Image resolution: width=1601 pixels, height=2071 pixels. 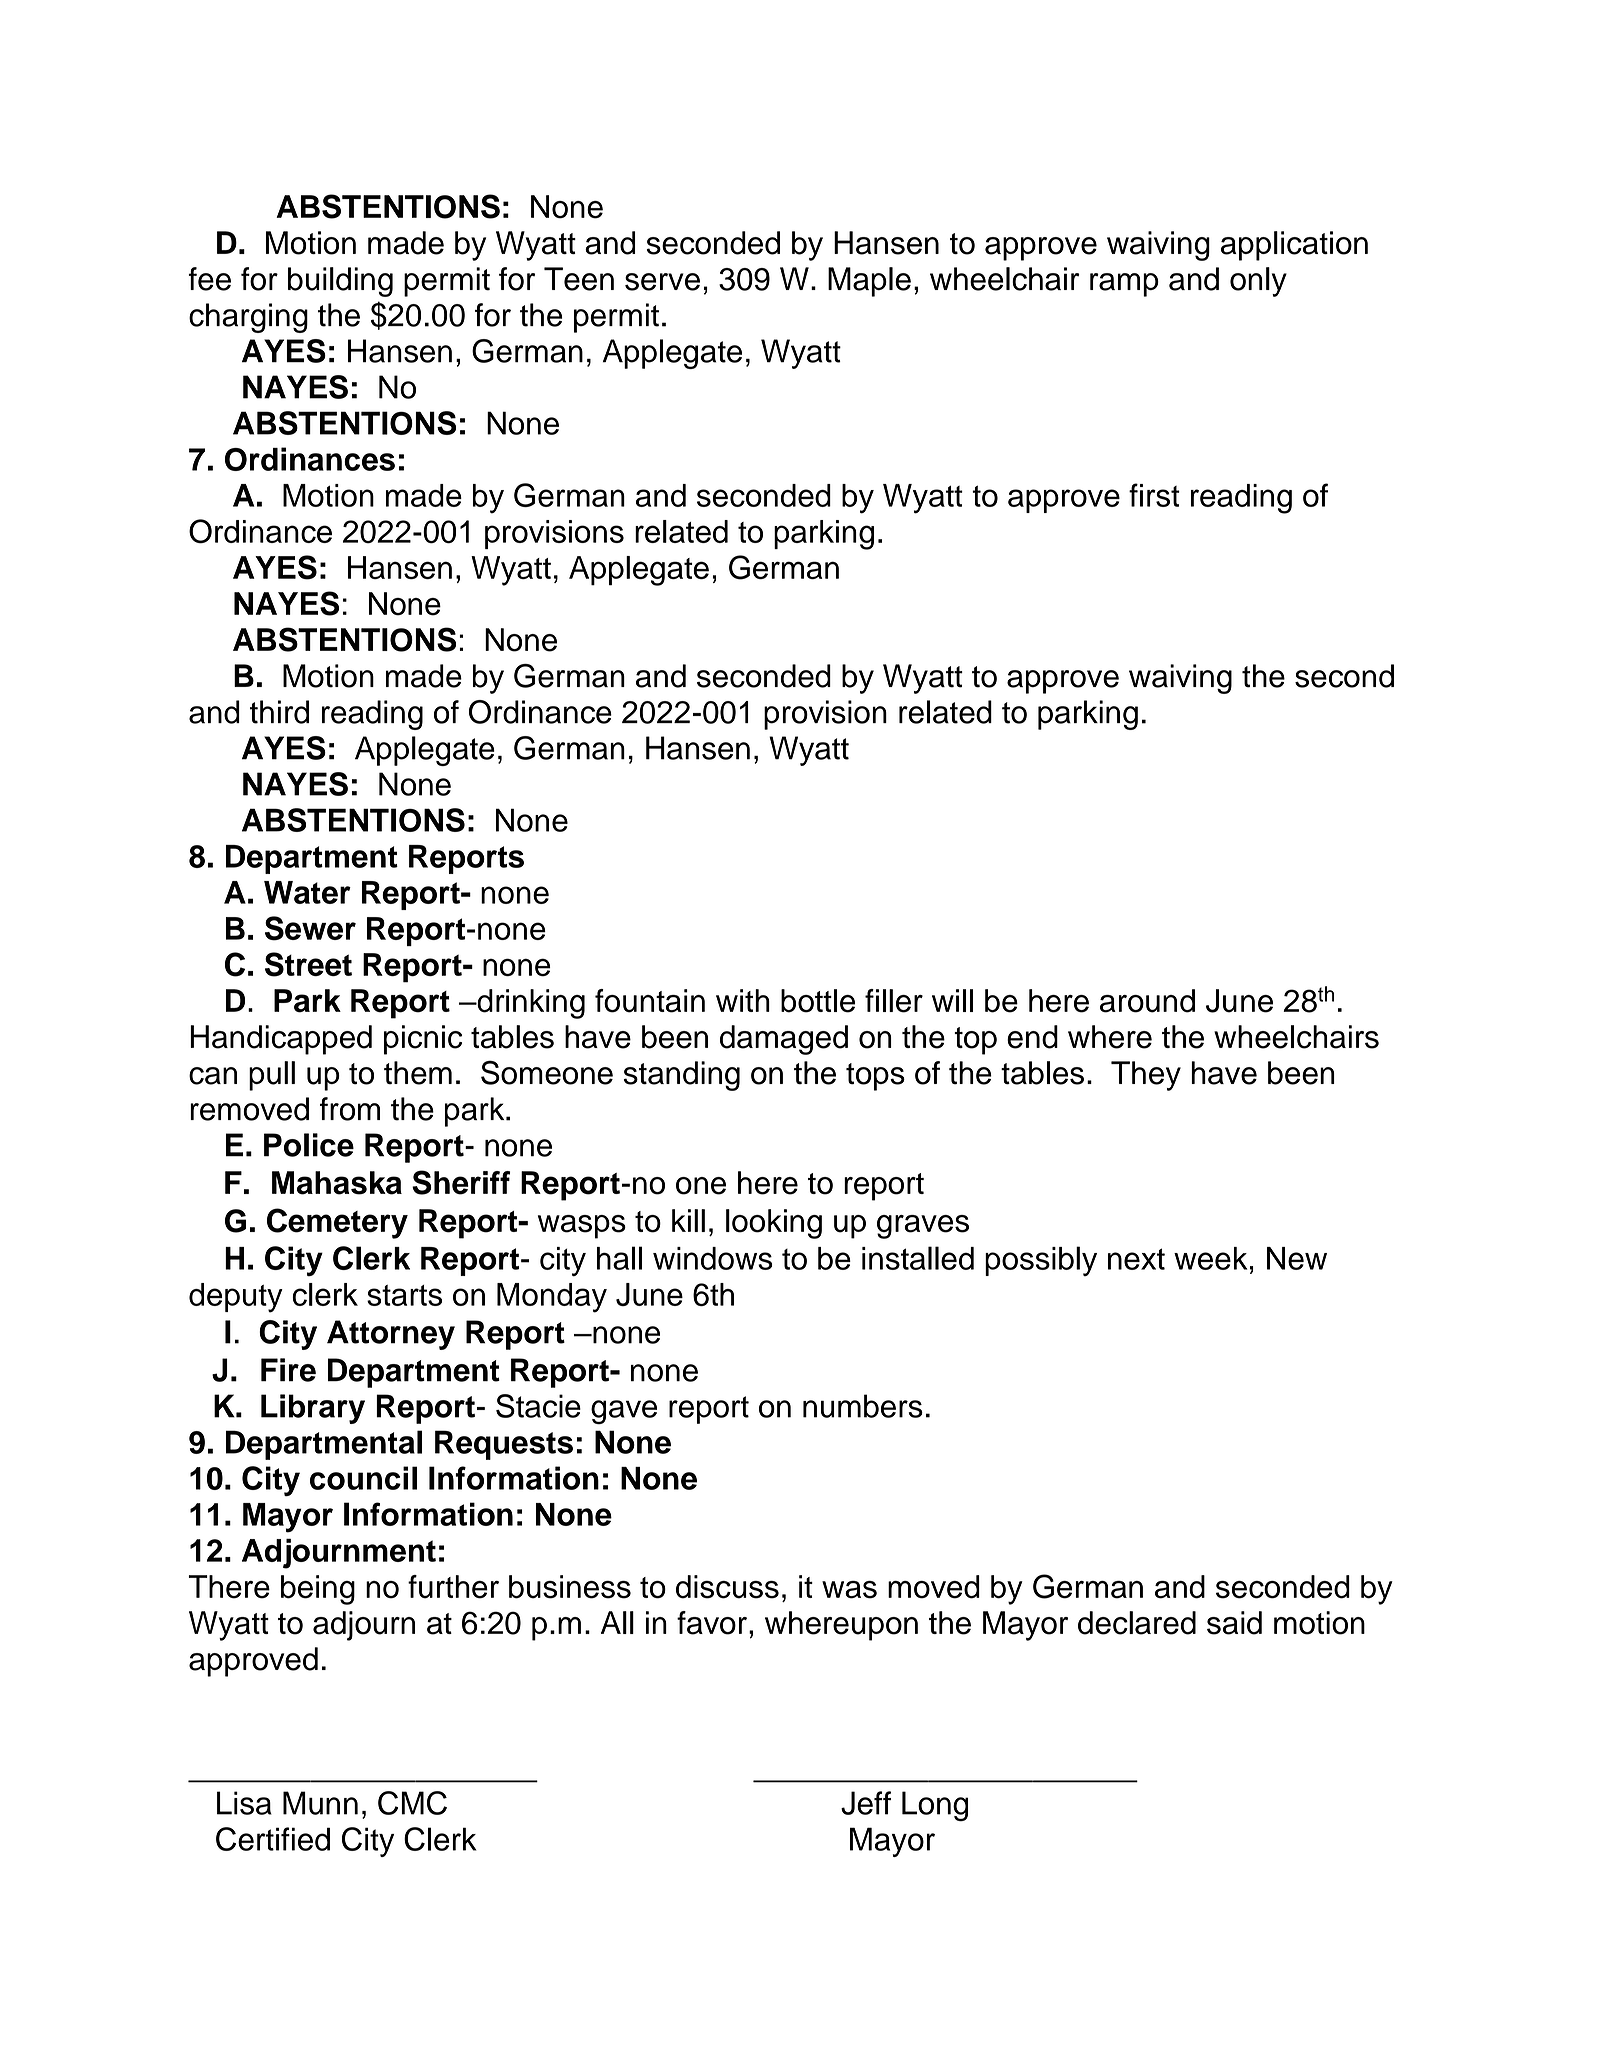 I want to click on serve, so click(x=662, y=282).
